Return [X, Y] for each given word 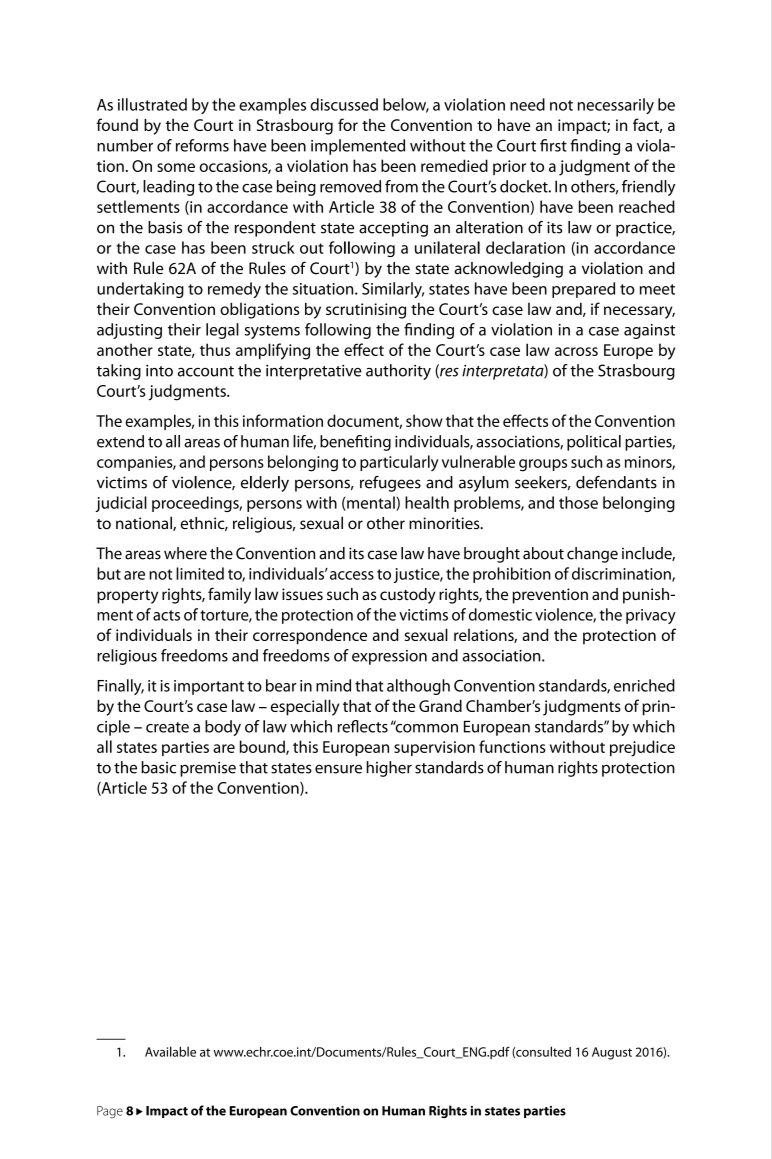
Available [170, 1051]
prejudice [642, 748]
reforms [202, 145]
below [406, 105]
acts [166, 615]
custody [408, 596]
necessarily [616, 106]
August [612, 1053]
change [592, 555]
